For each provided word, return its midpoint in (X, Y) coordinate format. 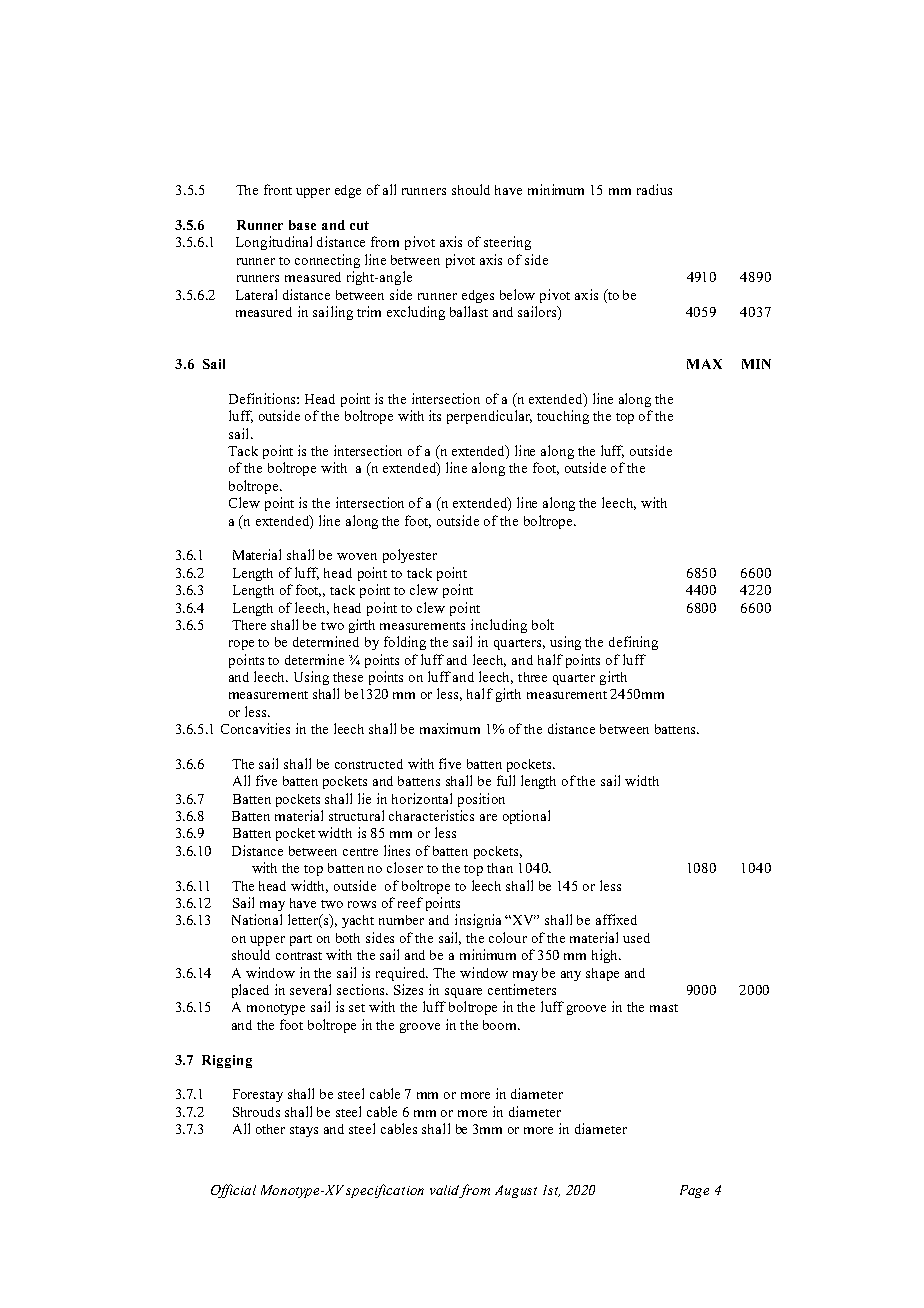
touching (563, 417)
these (348, 677)
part (301, 940)
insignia (478, 921)
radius (654, 189)
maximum (450, 728)
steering (507, 243)
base (302, 225)
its (435, 415)
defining (633, 643)
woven (357, 556)
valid (444, 1190)
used (636, 938)
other (270, 1129)
